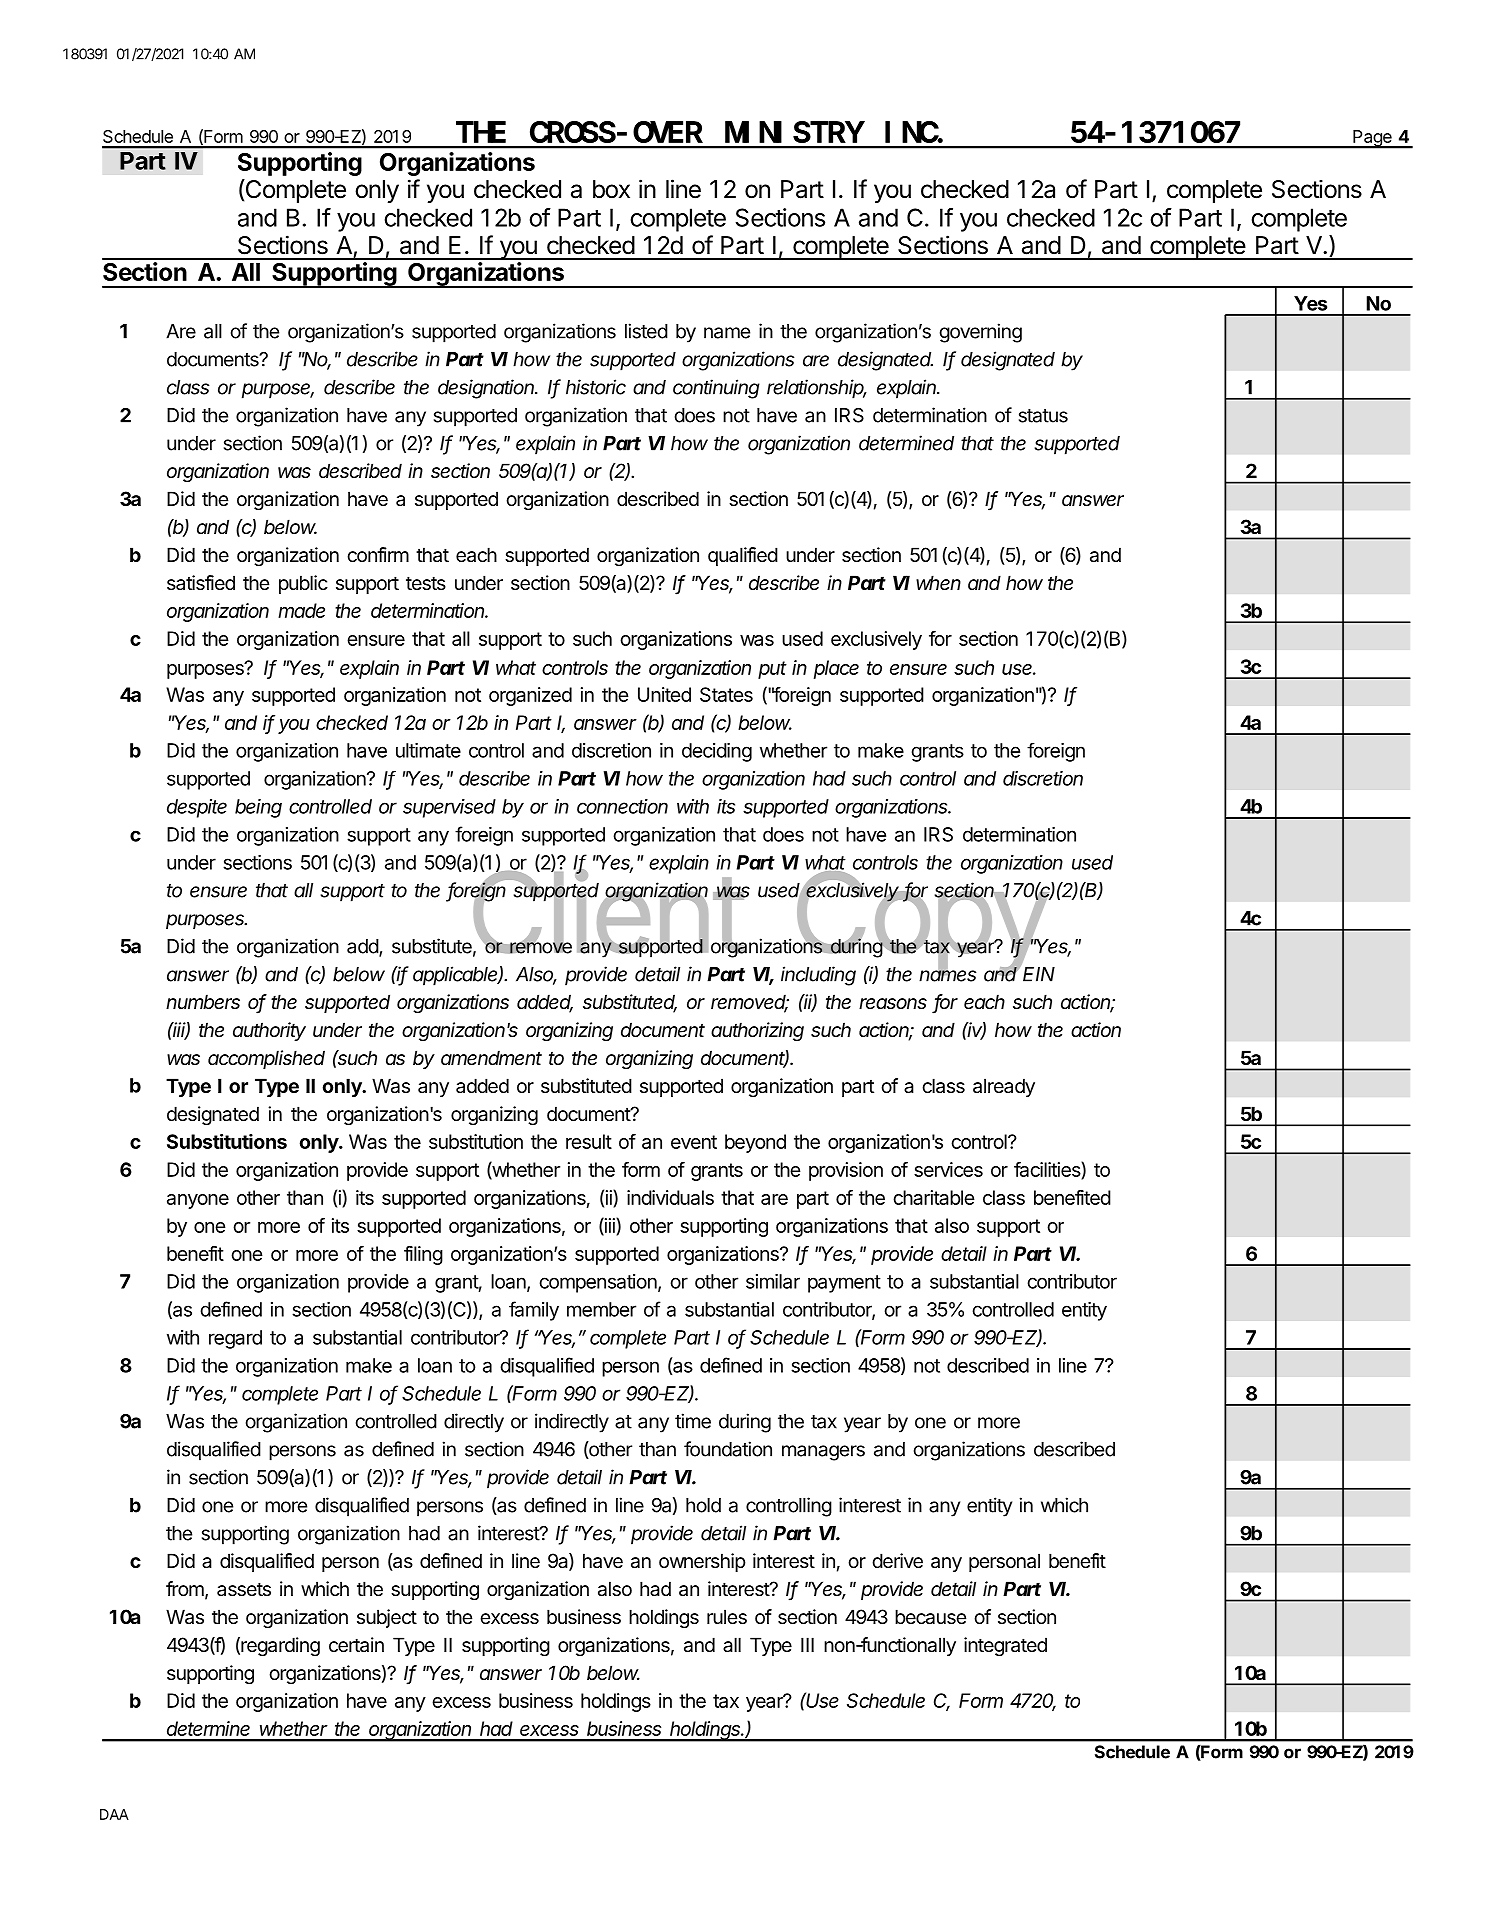  Describe the element at coordinates (646, 331) in the screenshot. I see `listed` at that location.
